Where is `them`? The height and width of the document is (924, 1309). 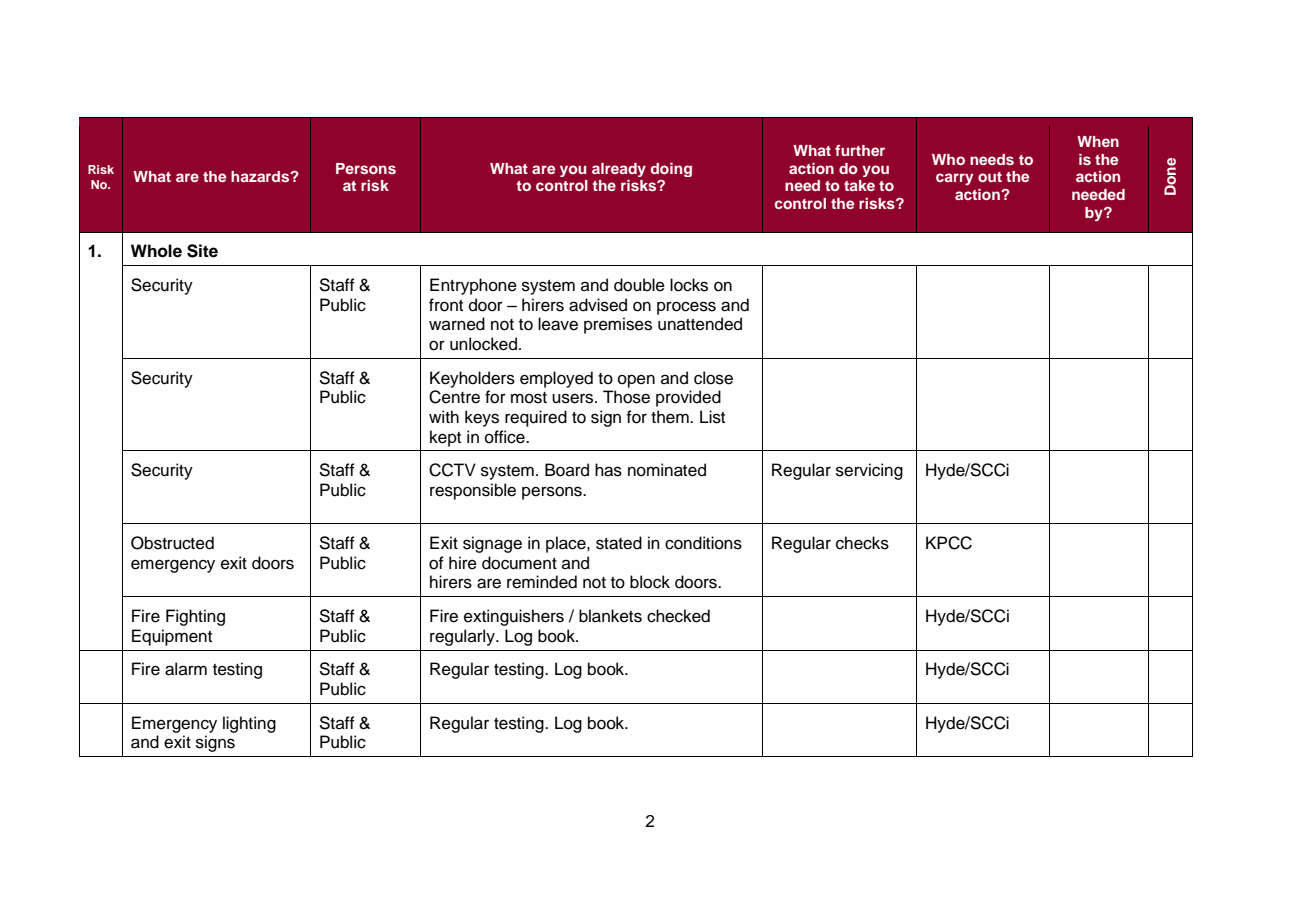 them is located at coordinates (671, 417).
